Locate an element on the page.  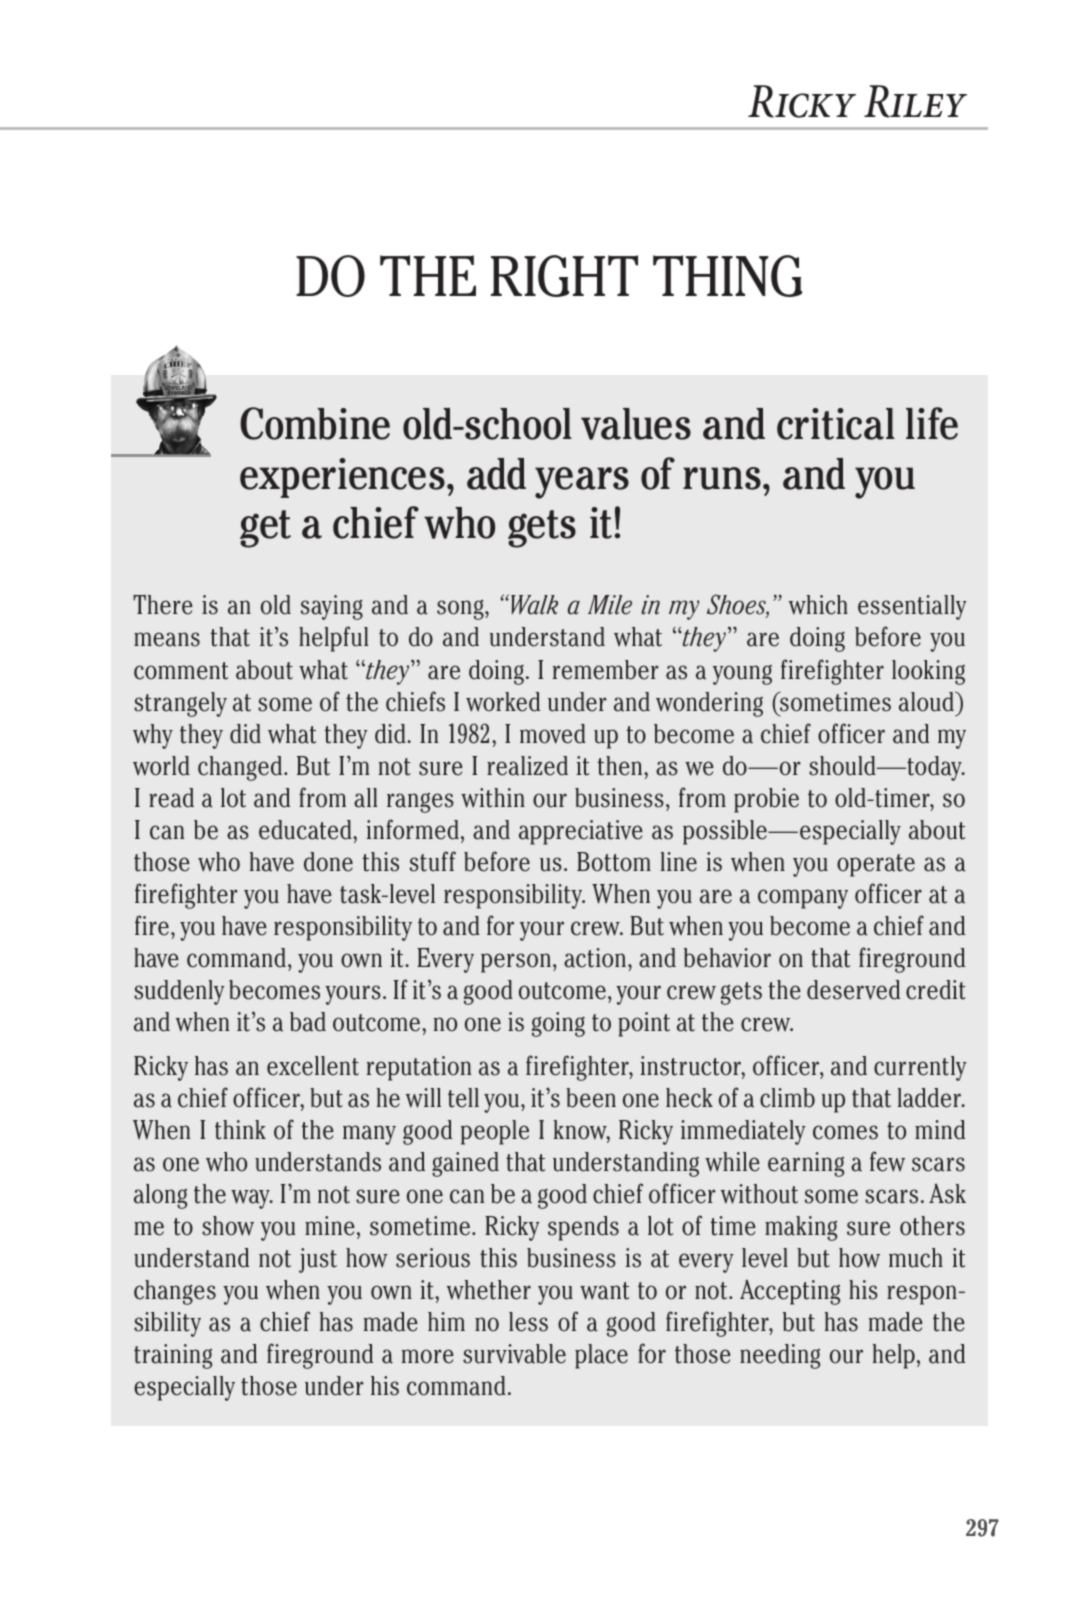
experiences is located at coordinates (342, 478).
